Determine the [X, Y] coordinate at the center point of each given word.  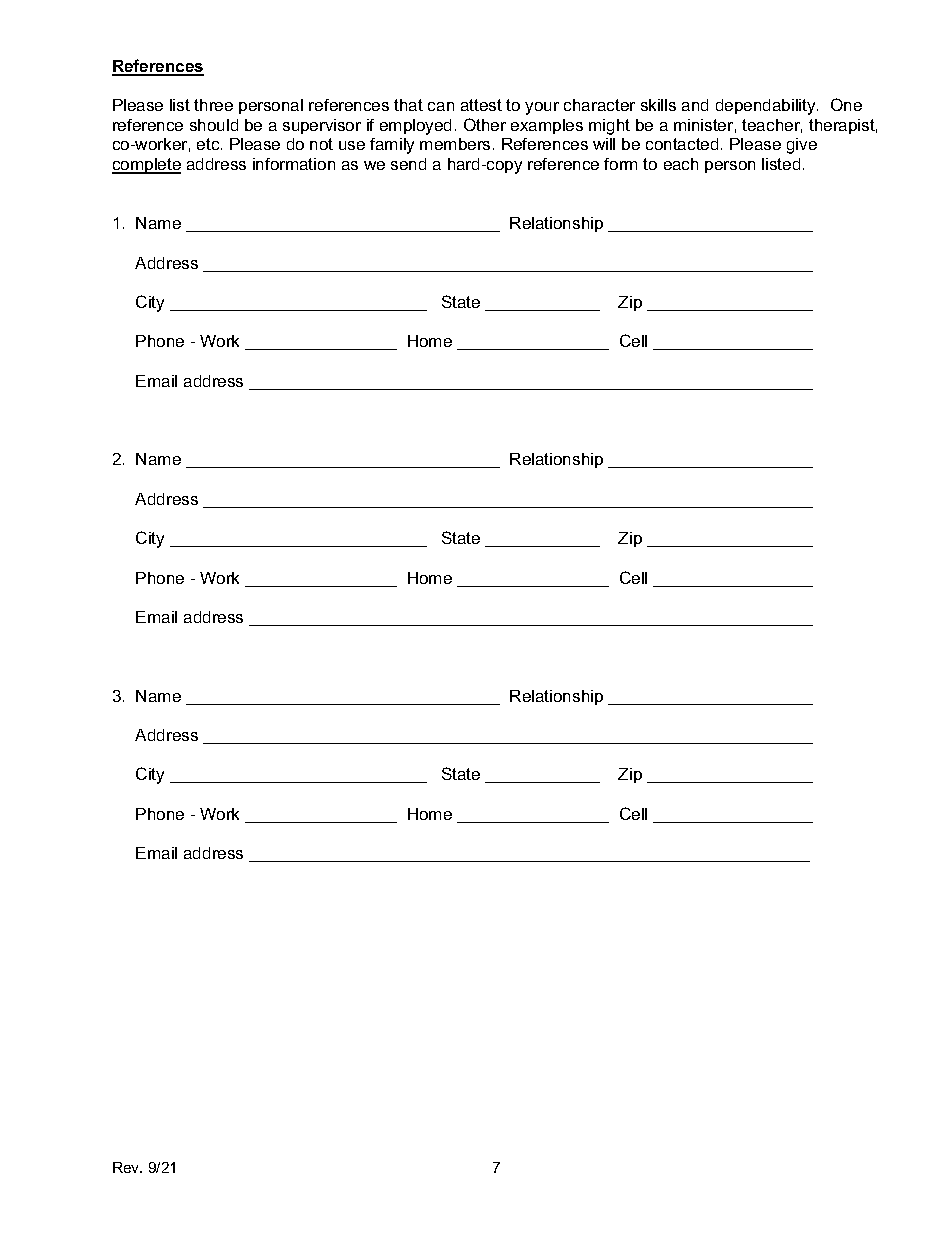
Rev [127, 1167]
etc [209, 144]
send [408, 164]
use [352, 145]
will [604, 144]
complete [146, 166]
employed [415, 127]
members [455, 144]
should [214, 125]
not [321, 144]
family [392, 146]
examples [547, 126]
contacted [682, 144]
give [802, 146]
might [609, 127]
